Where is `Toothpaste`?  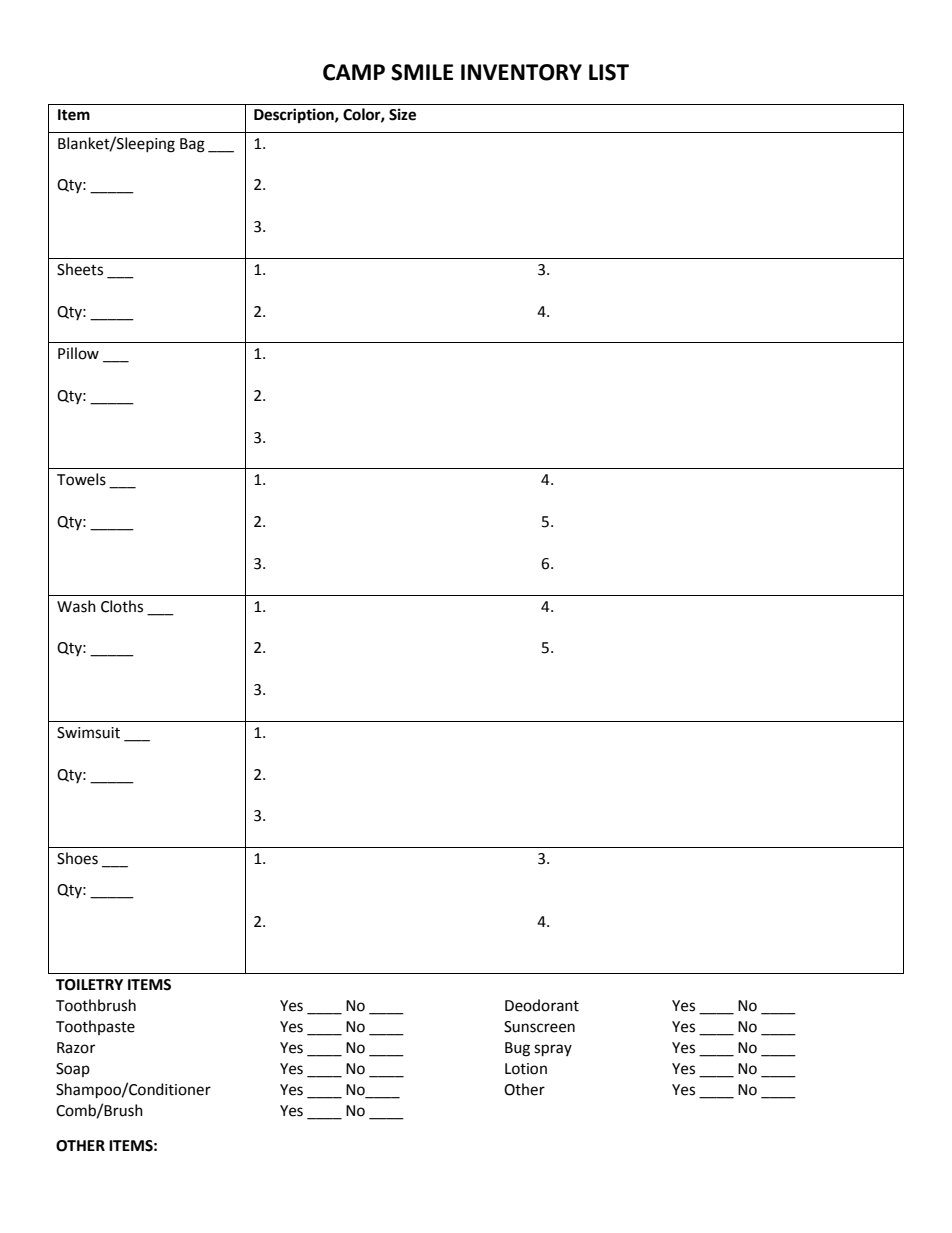
Toothpaste is located at coordinates (95, 1027).
